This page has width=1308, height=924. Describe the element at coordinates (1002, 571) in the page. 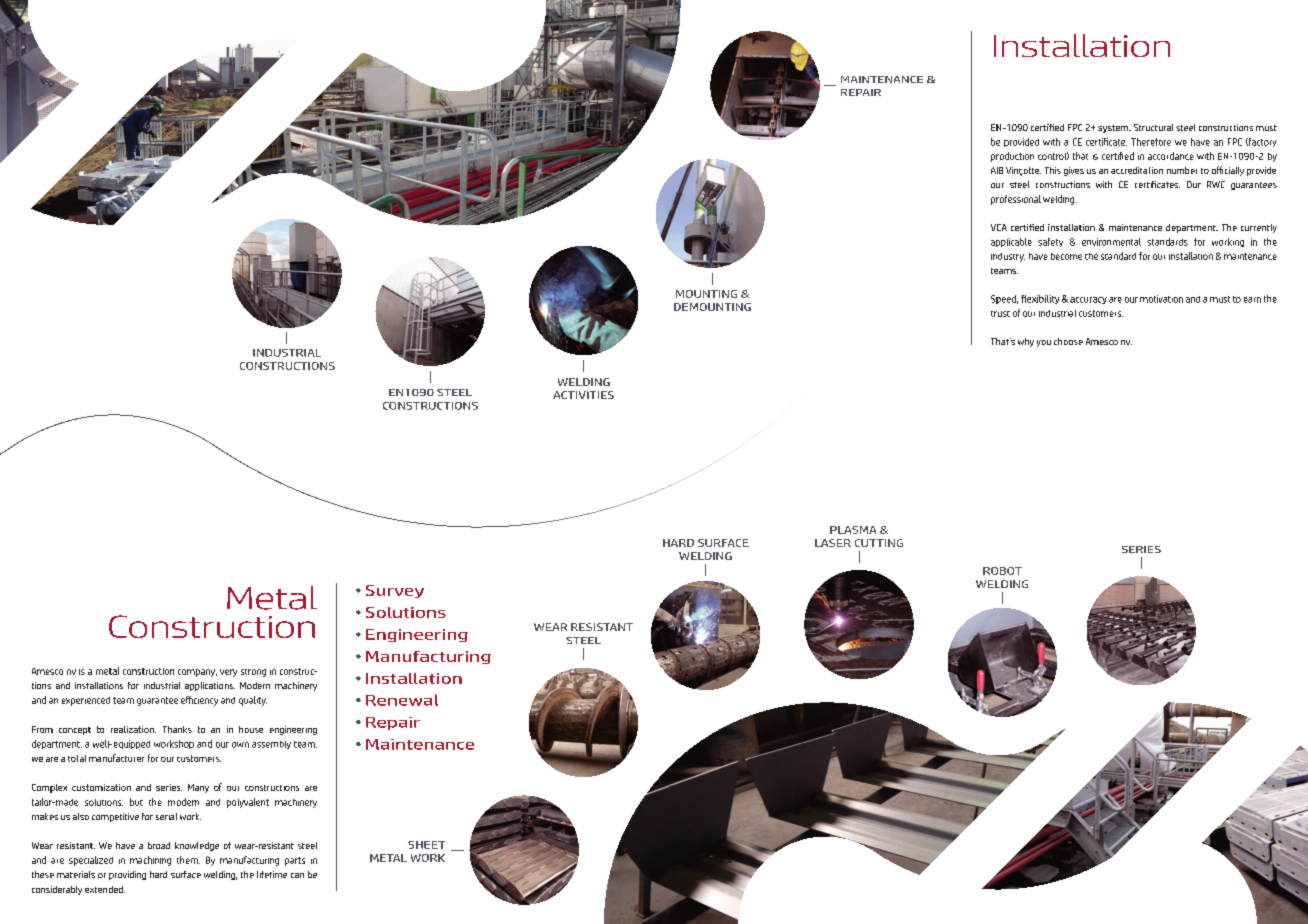

I see `ROBOT` at that location.
